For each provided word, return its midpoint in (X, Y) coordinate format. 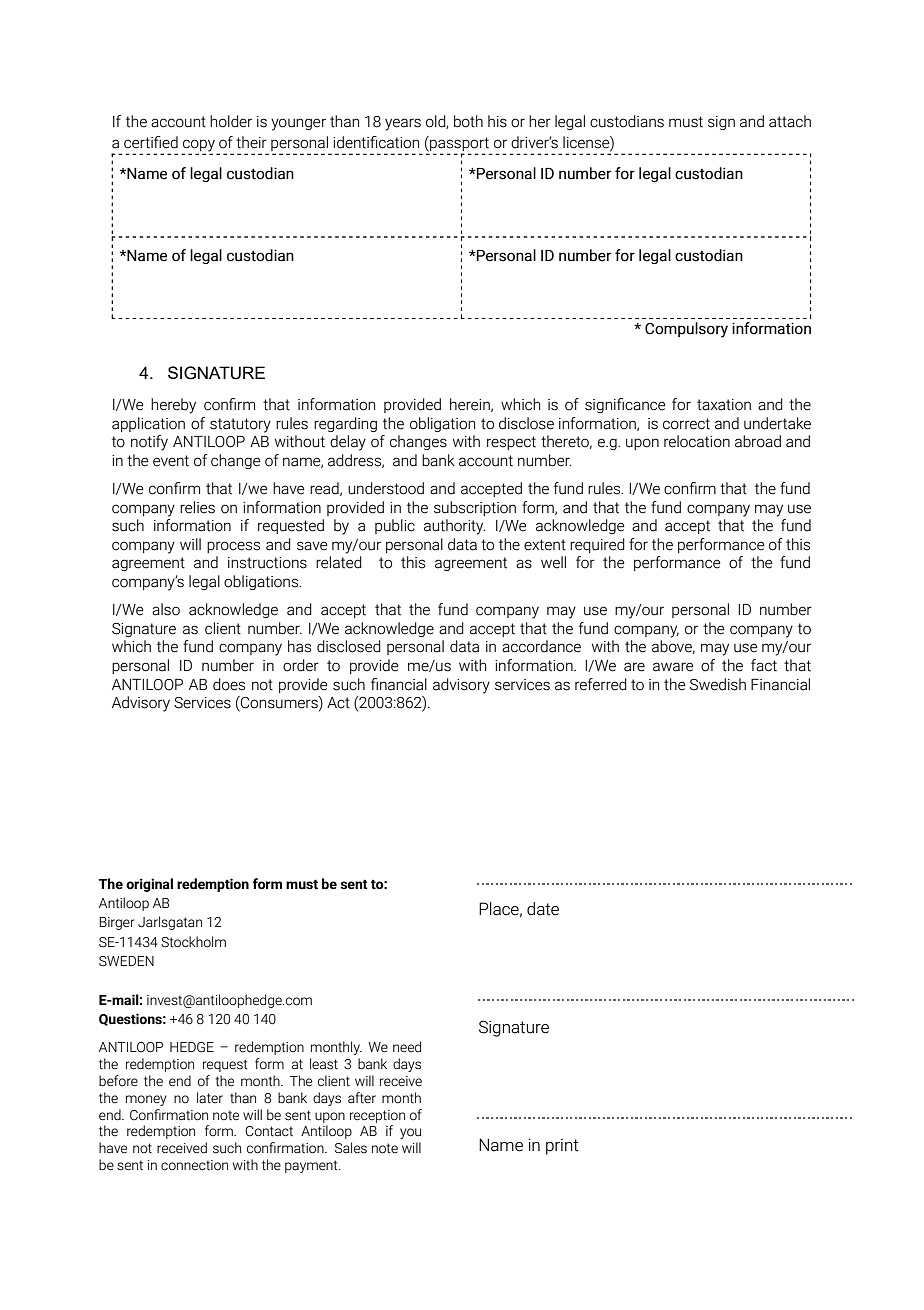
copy (198, 146)
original (149, 885)
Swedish (718, 684)
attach (790, 121)
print (562, 1147)
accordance (541, 646)
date (543, 909)
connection (194, 1165)
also (166, 609)
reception (377, 1116)
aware (673, 667)
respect (511, 443)
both (468, 121)
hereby (173, 406)
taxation (724, 405)
